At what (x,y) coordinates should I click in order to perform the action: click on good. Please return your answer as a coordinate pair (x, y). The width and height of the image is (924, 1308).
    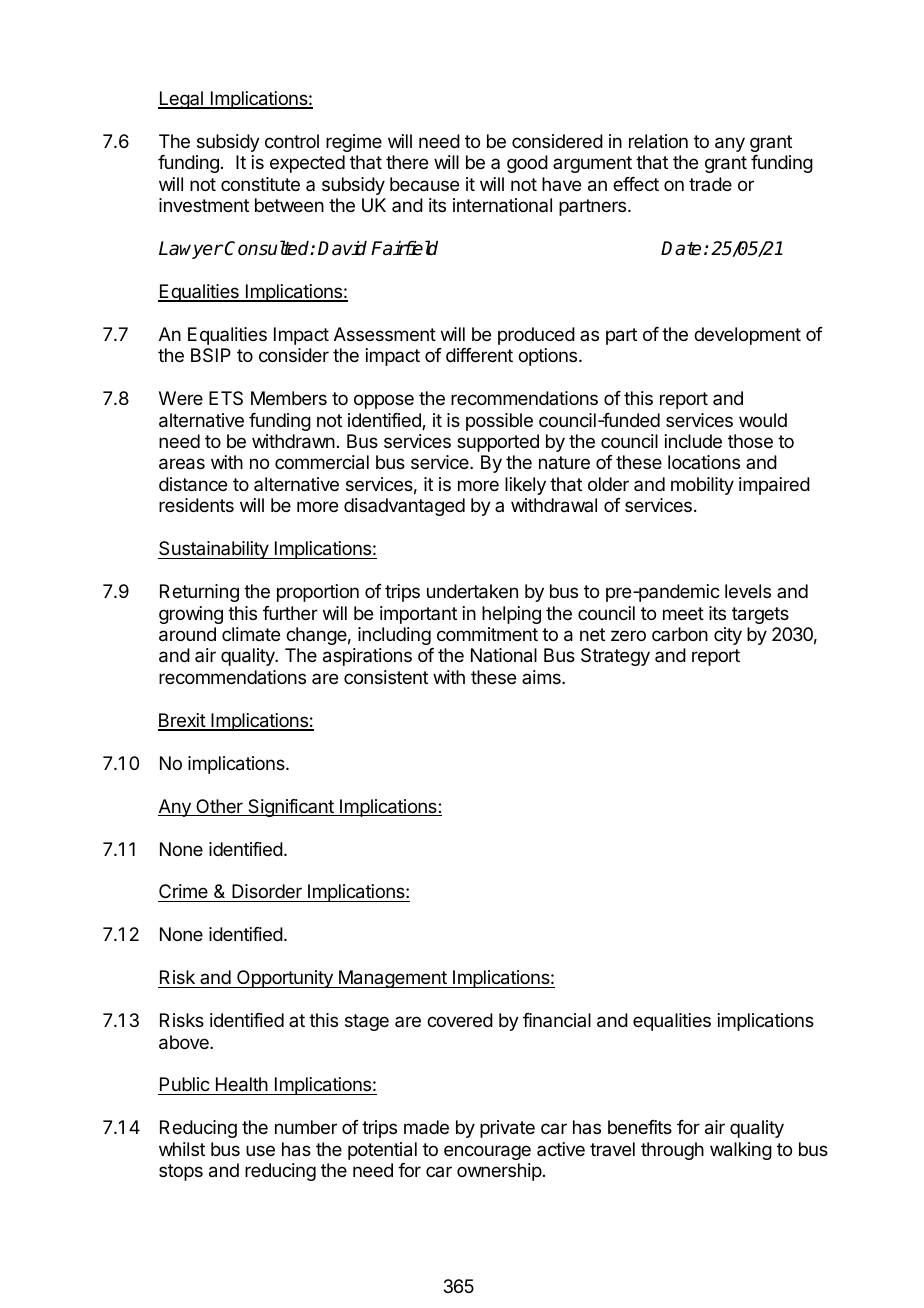
    Looking at the image, I should click on (527, 164).
